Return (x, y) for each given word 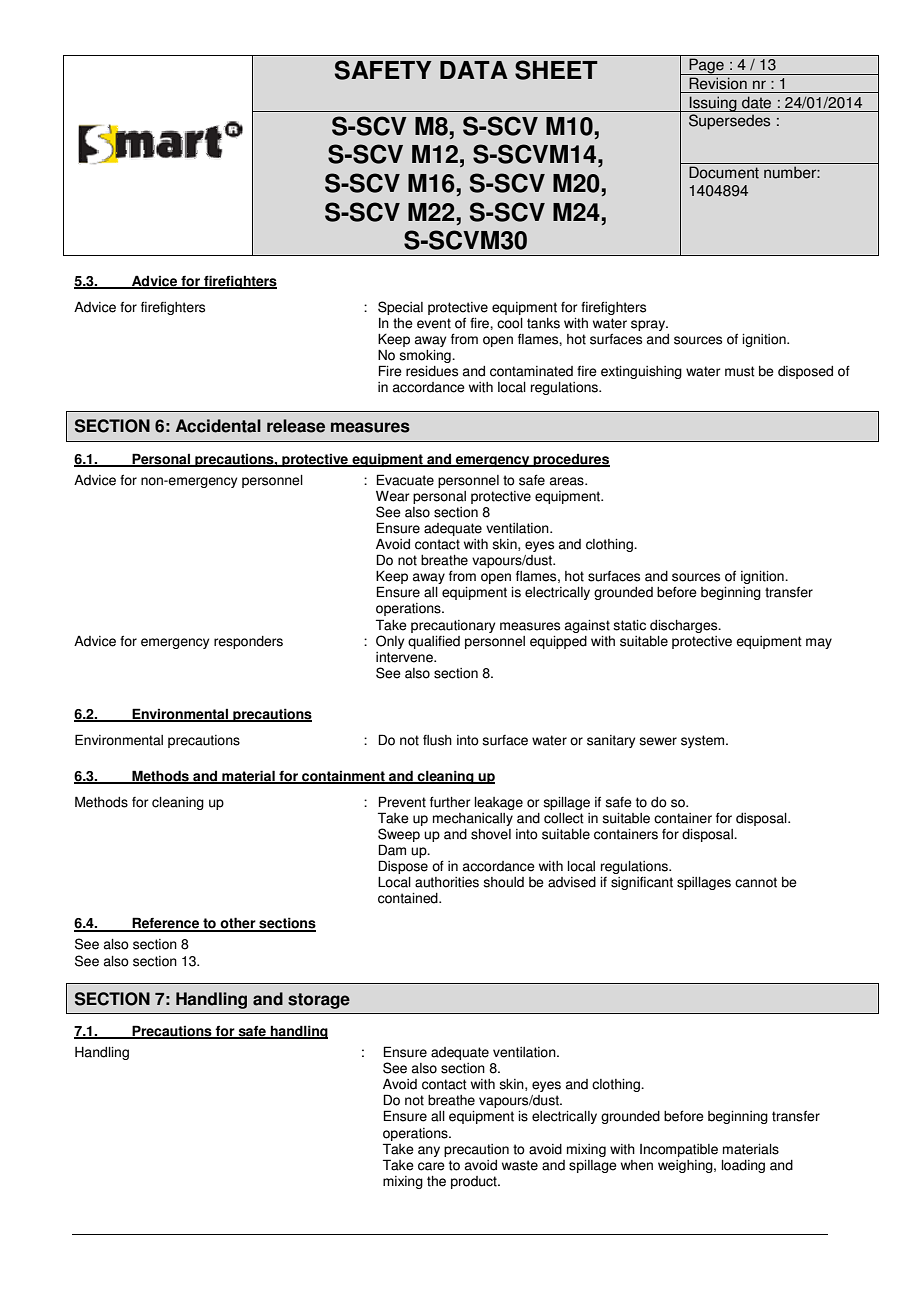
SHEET (556, 70)
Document (724, 172)
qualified (434, 642)
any (429, 1151)
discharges (685, 626)
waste (520, 1165)
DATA (474, 70)
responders (248, 642)
